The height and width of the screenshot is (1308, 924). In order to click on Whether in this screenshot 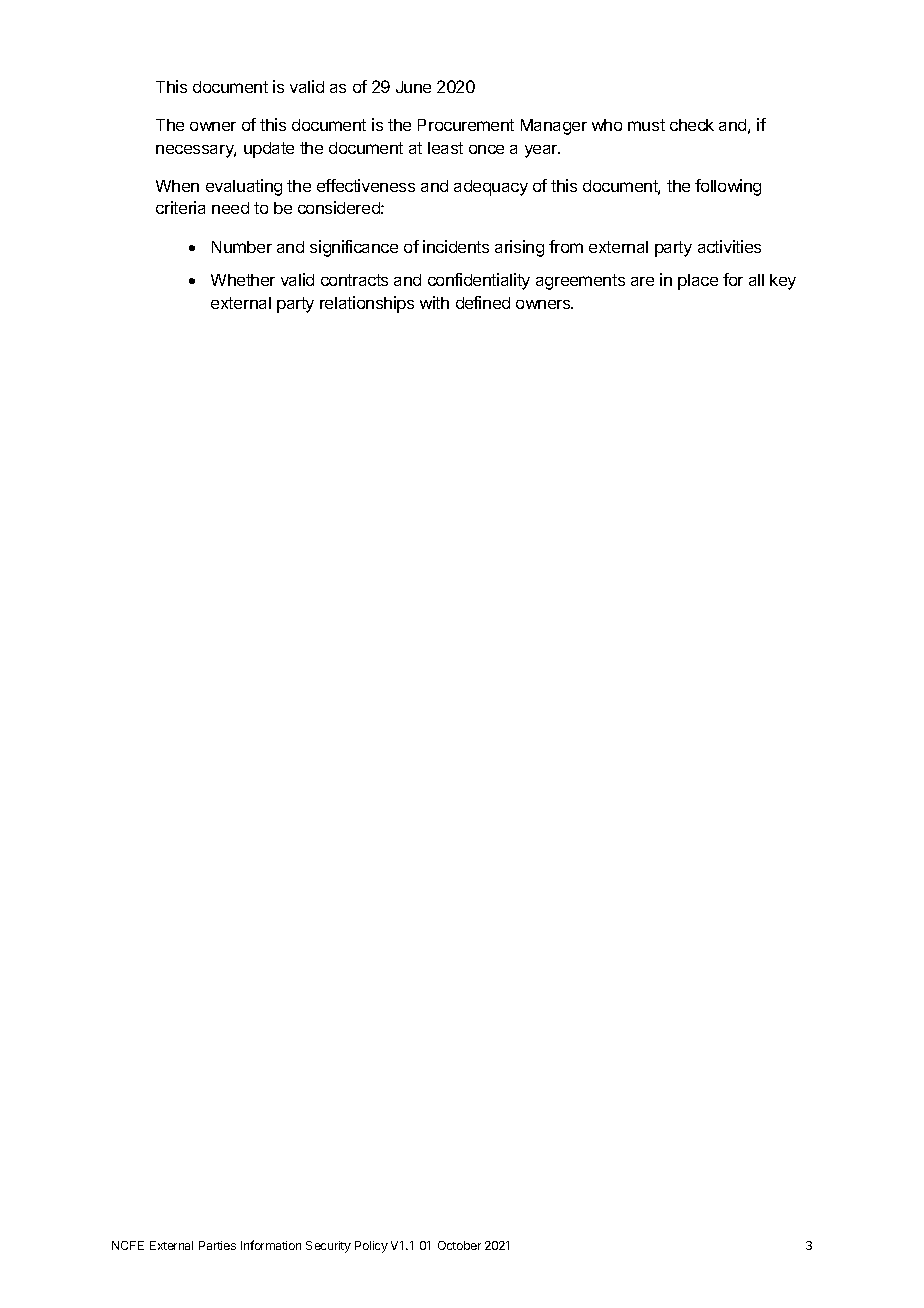, I will do `click(243, 280)`.
